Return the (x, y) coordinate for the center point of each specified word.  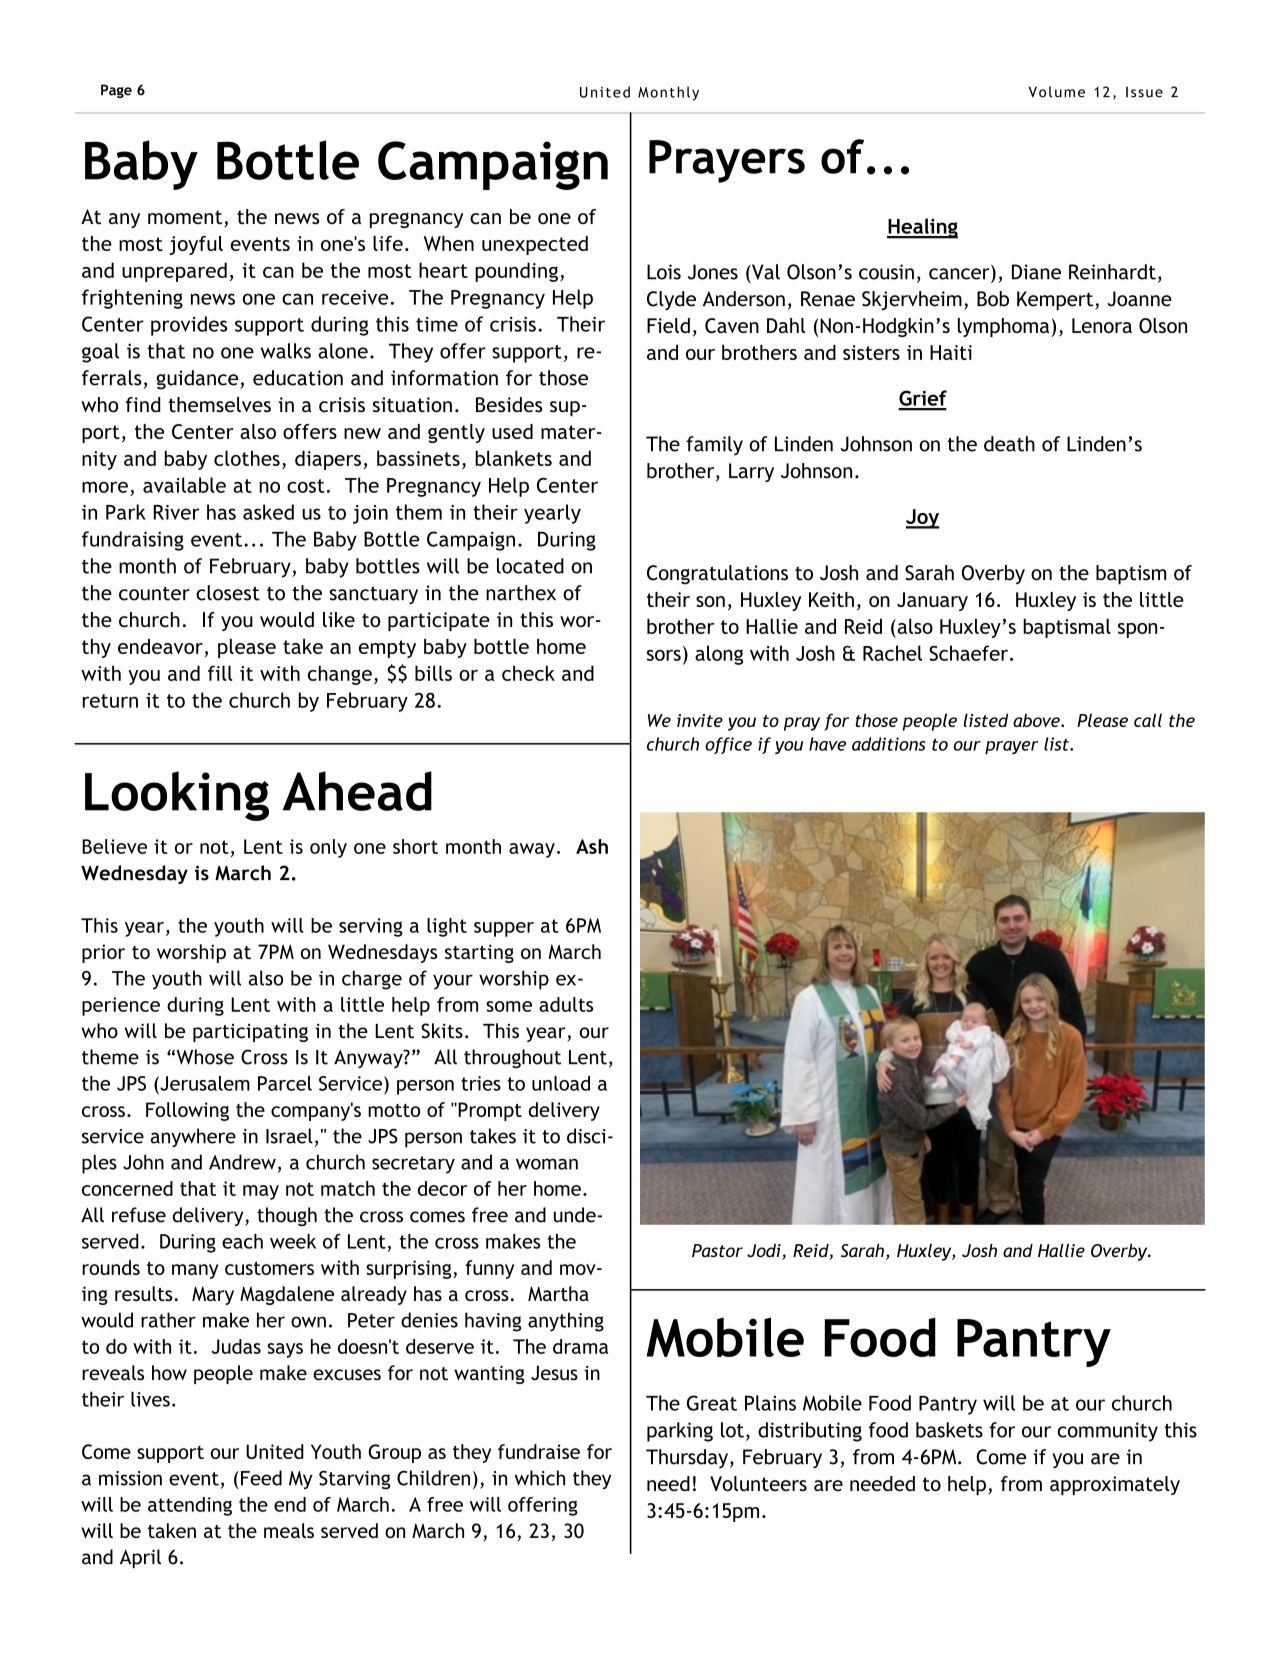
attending (190, 1506)
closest (228, 593)
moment (186, 218)
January (932, 601)
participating (250, 1033)
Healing (922, 228)
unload (561, 1083)
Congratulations (717, 575)
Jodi (765, 1252)
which (539, 1478)
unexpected (535, 245)
